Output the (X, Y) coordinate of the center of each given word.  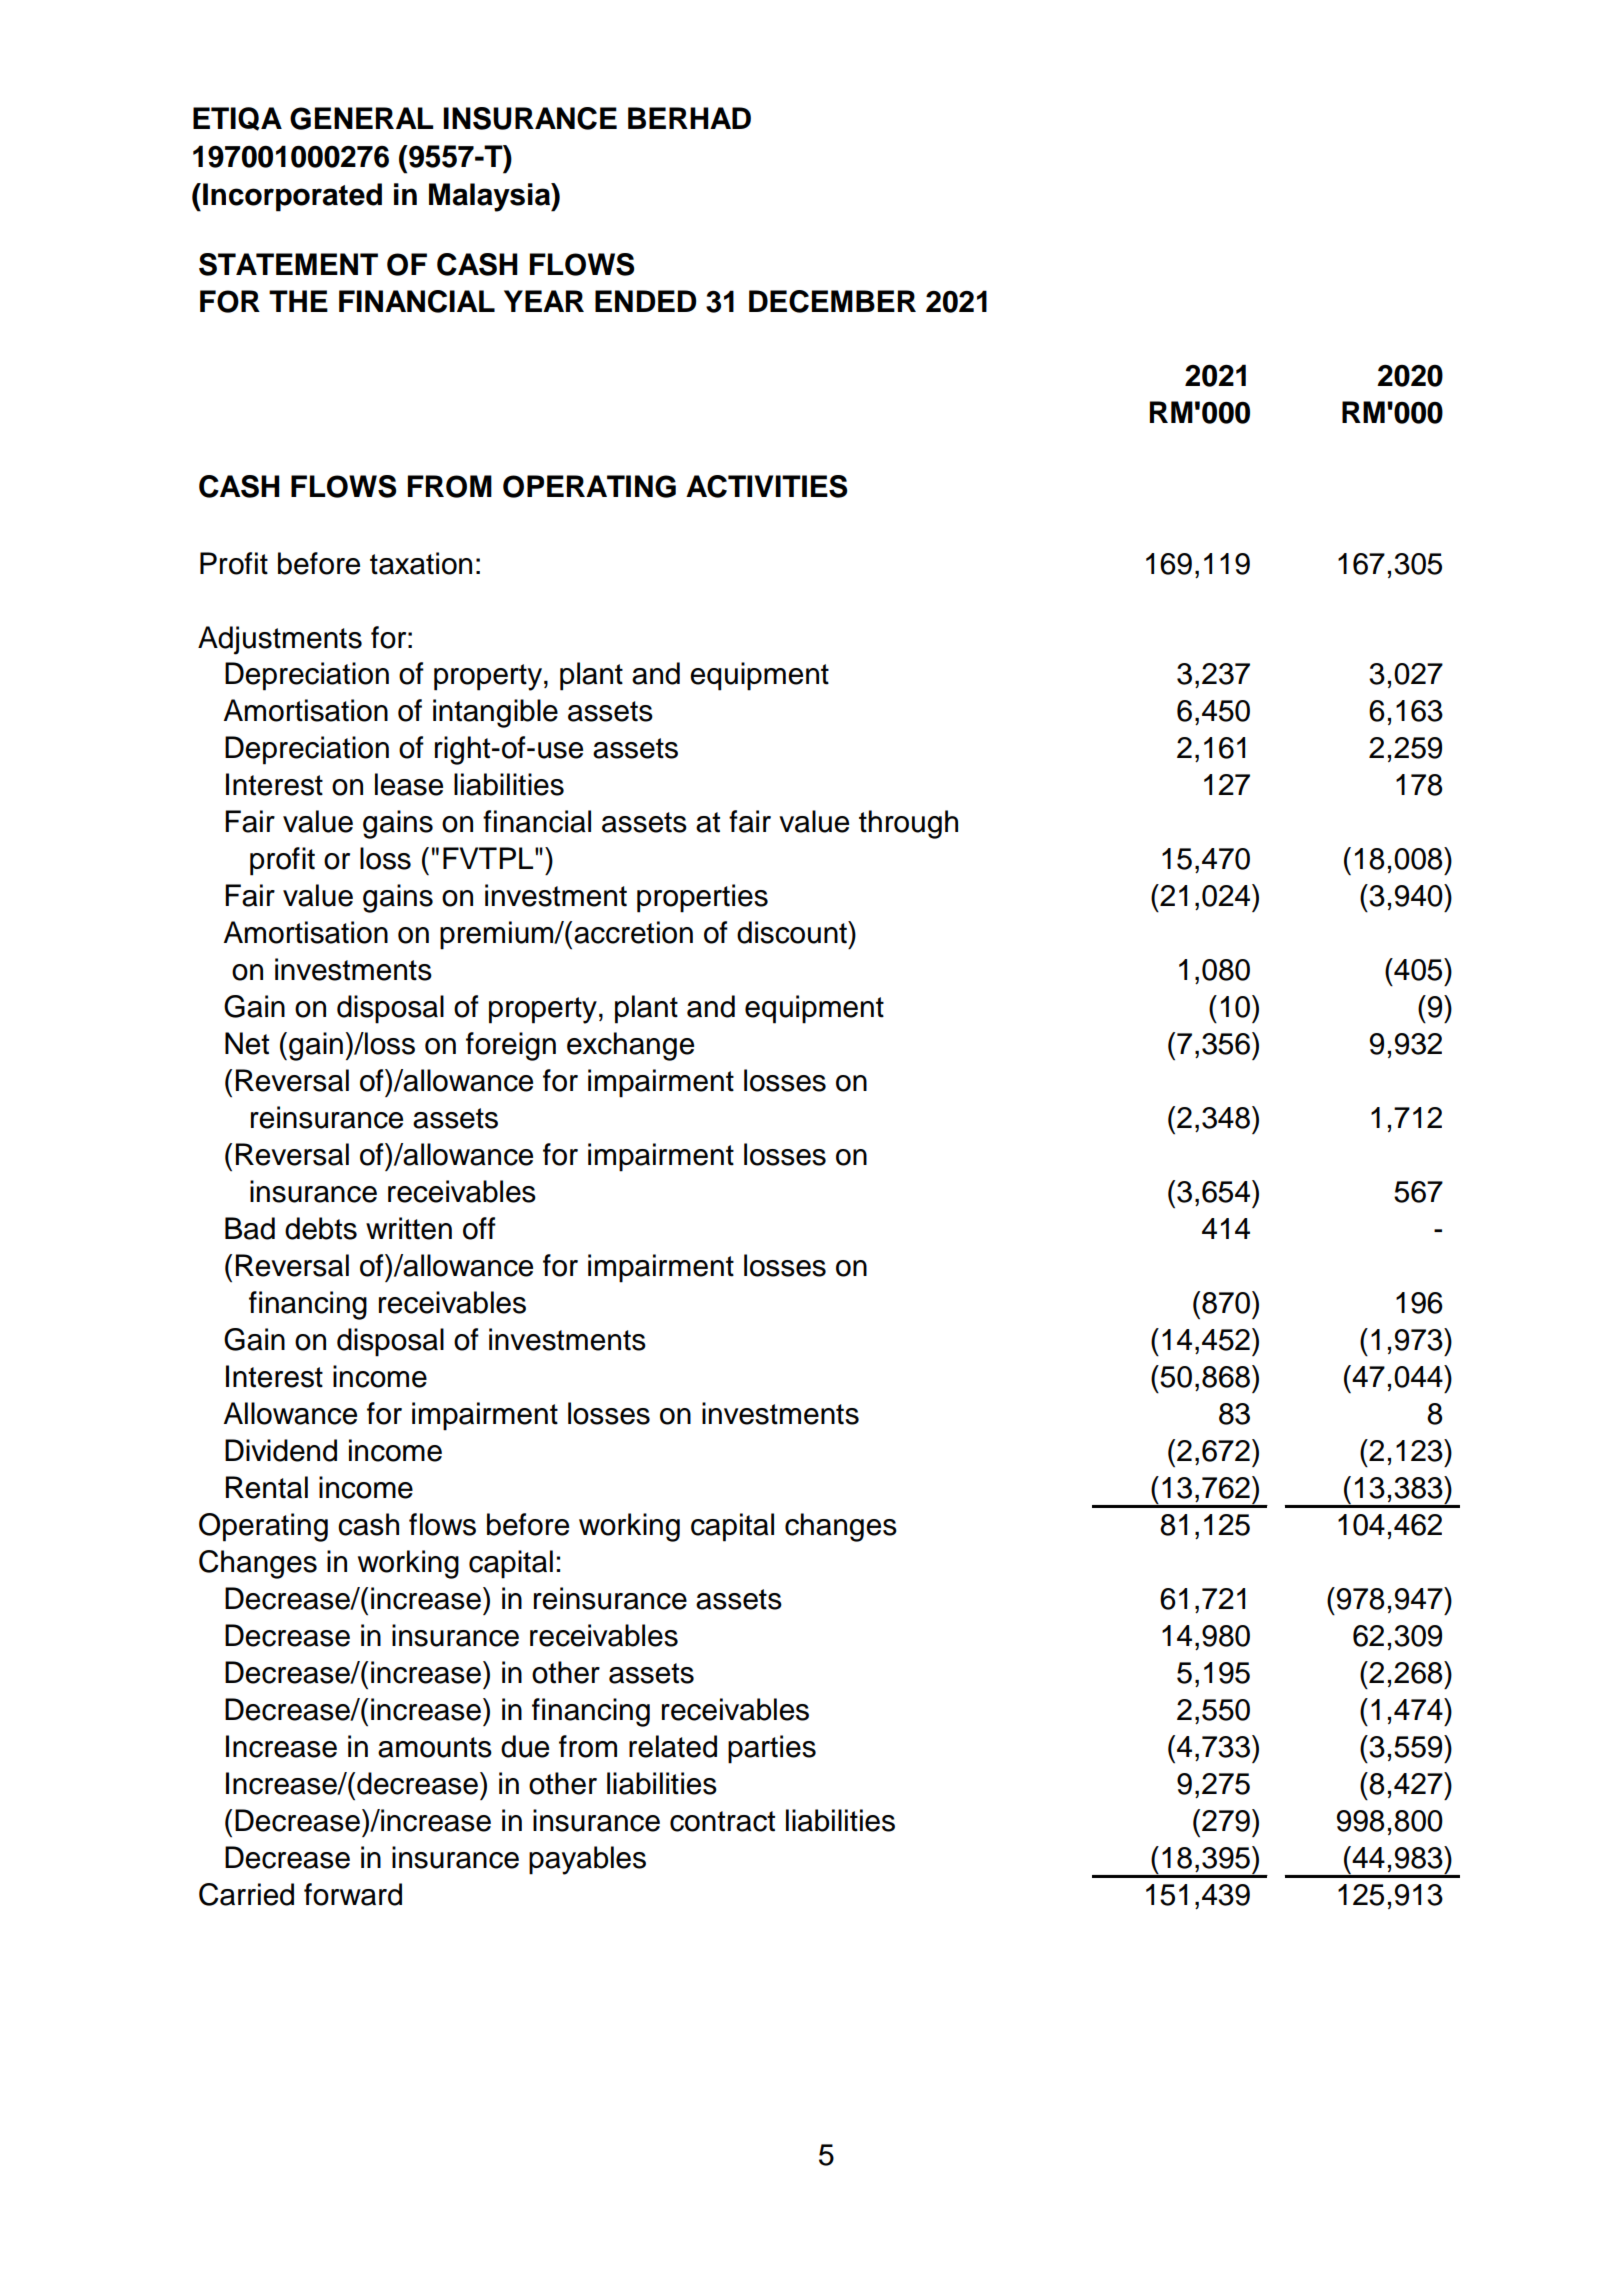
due (525, 1746)
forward (353, 1894)
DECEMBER (832, 301)
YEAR (544, 301)
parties (772, 1749)
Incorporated (292, 197)
